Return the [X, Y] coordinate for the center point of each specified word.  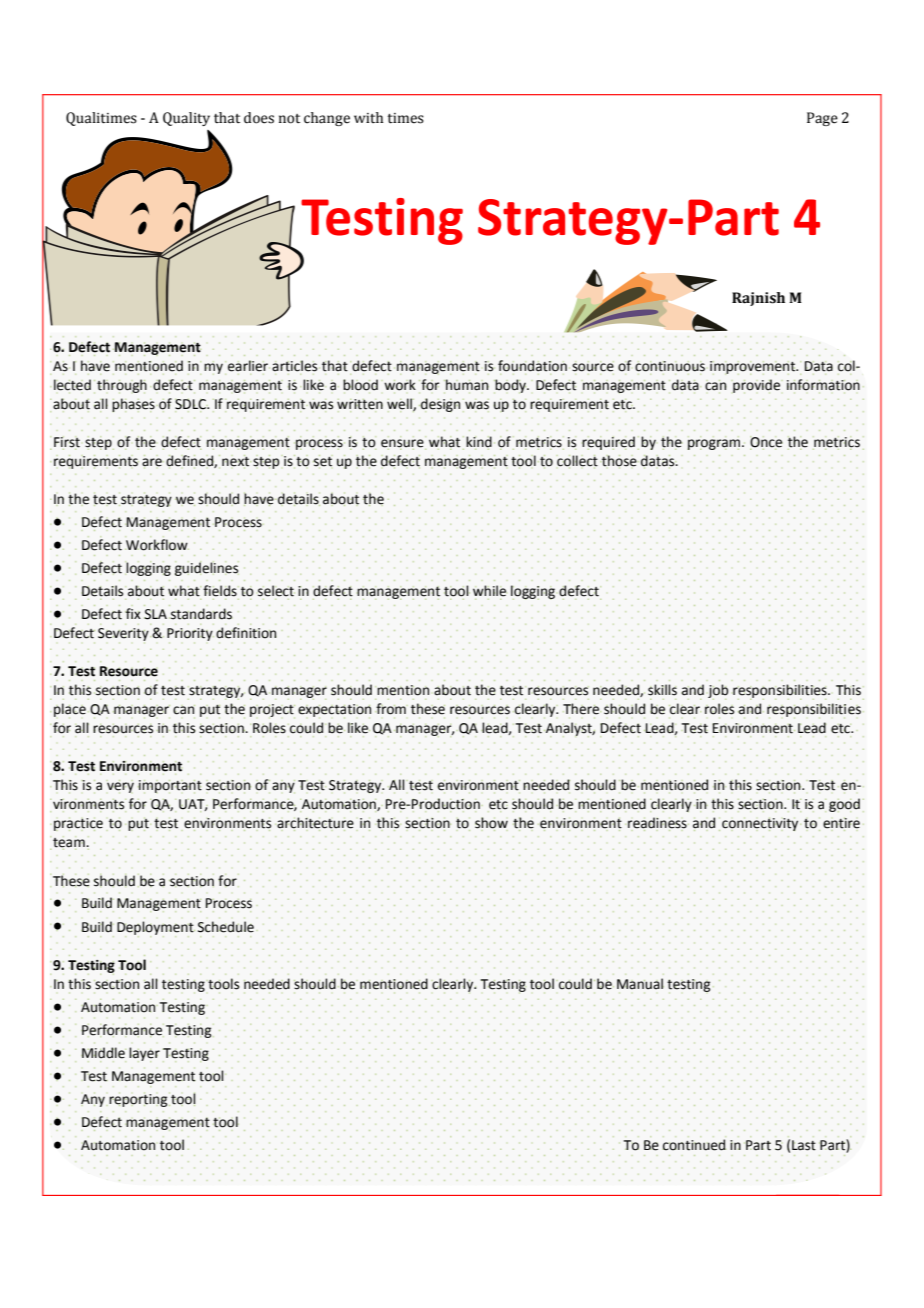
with [368, 117]
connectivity [761, 824]
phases [133, 405]
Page [822, 119]
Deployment [156, 929]
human [466, 385]
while [489, 591]
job [718, 692]
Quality [186, 119]
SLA [155, 614]
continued [694, 1145]
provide [756, 386]
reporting [139, 1100]
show [491, 824]
